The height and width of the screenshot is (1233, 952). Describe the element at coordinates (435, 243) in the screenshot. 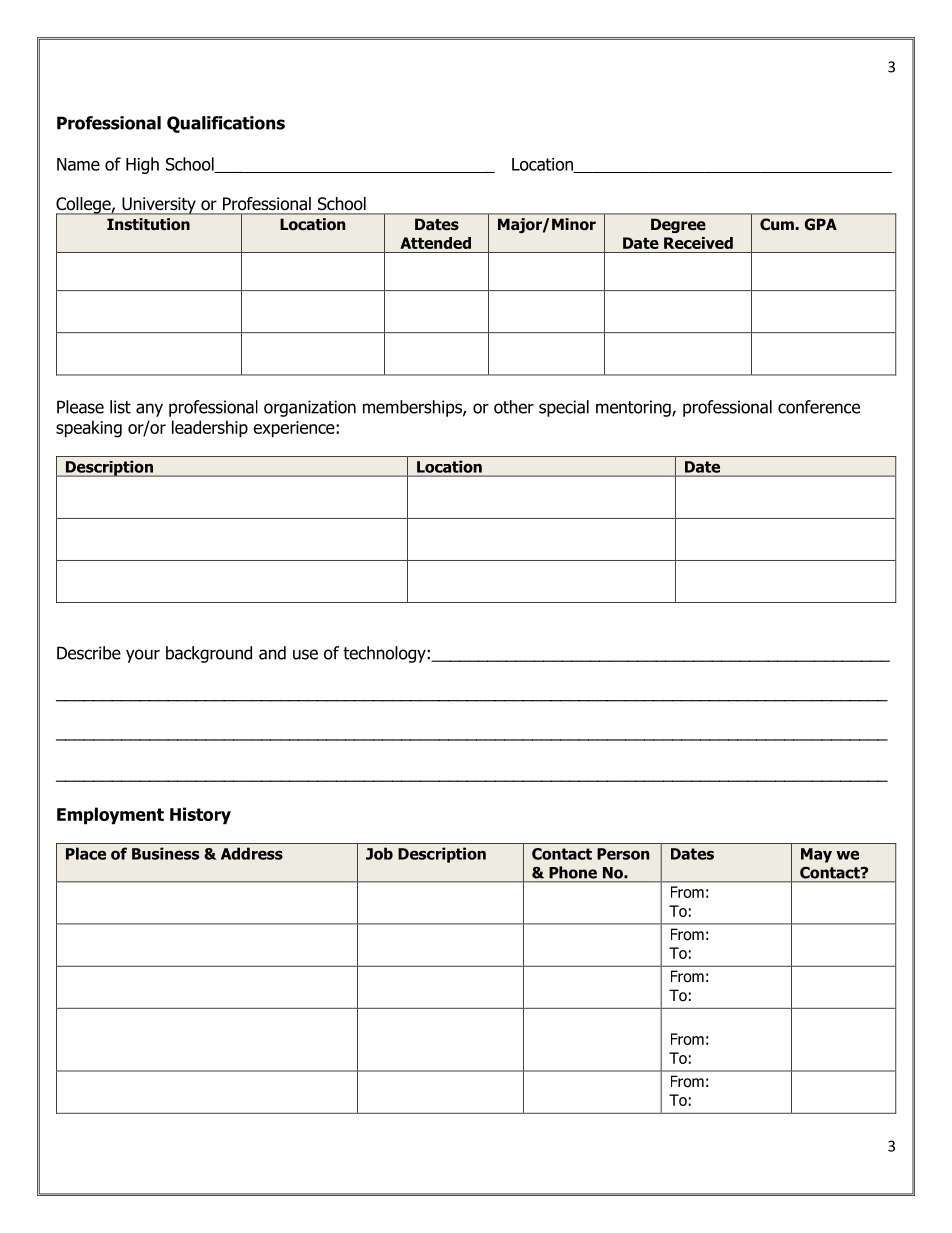

I see `Attended` at that location.
